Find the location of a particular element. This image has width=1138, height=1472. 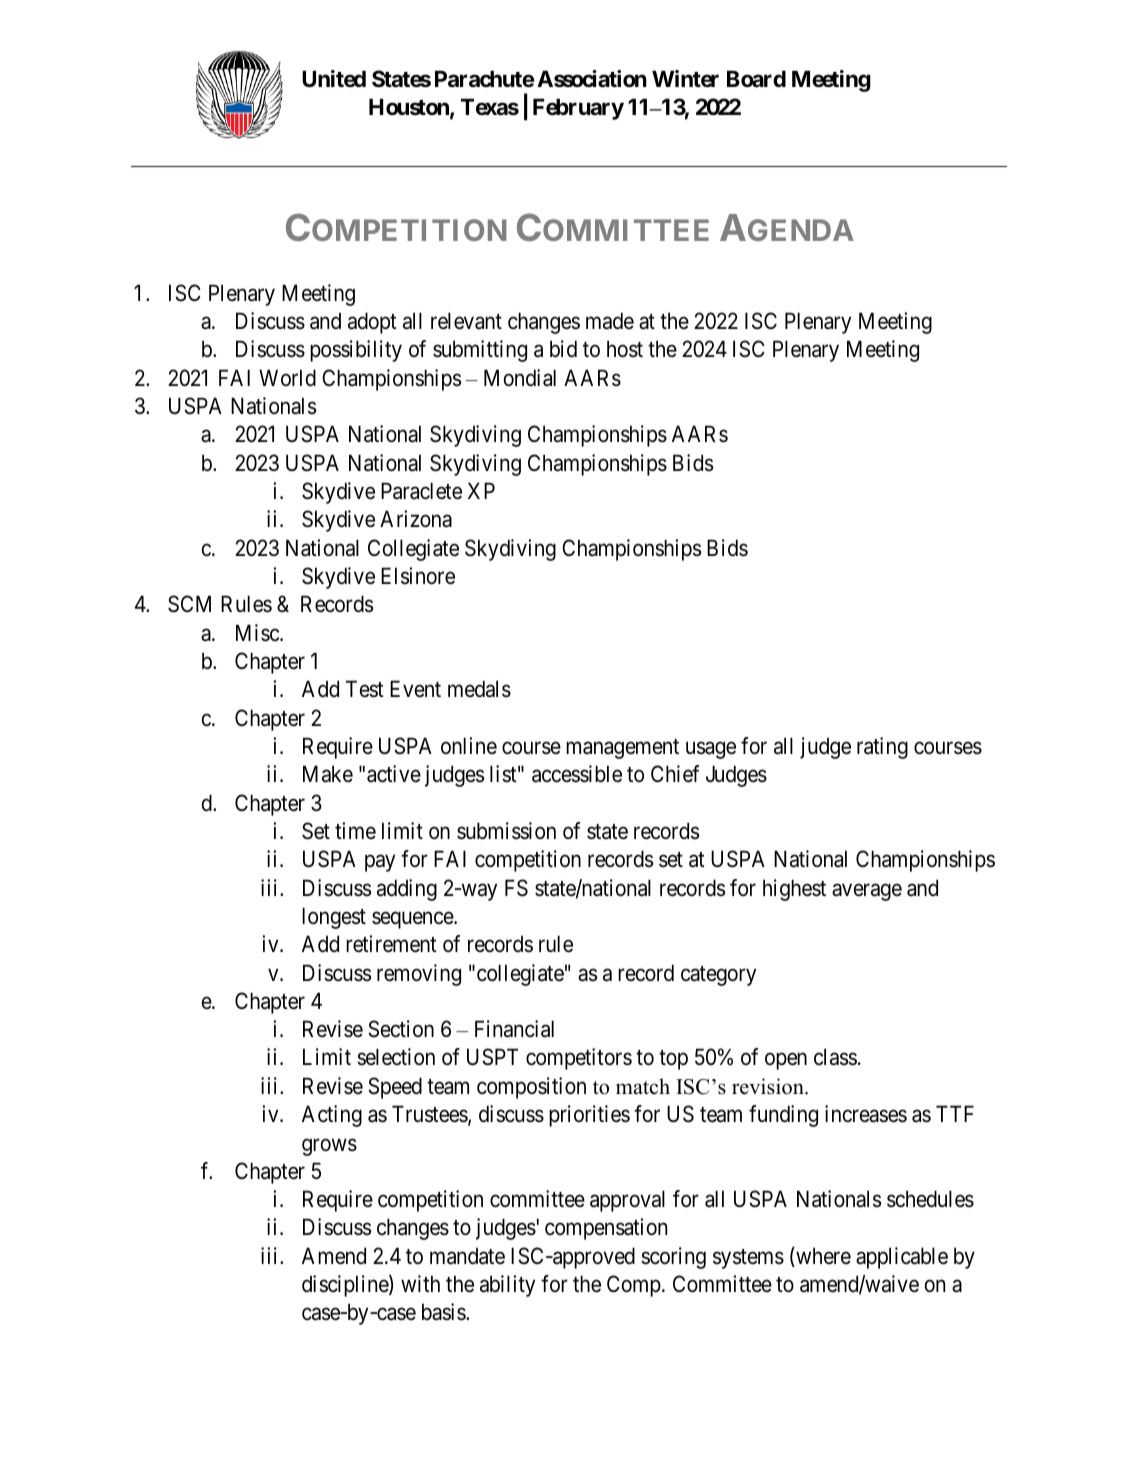

ability is located at coordinates (507, 1286).
